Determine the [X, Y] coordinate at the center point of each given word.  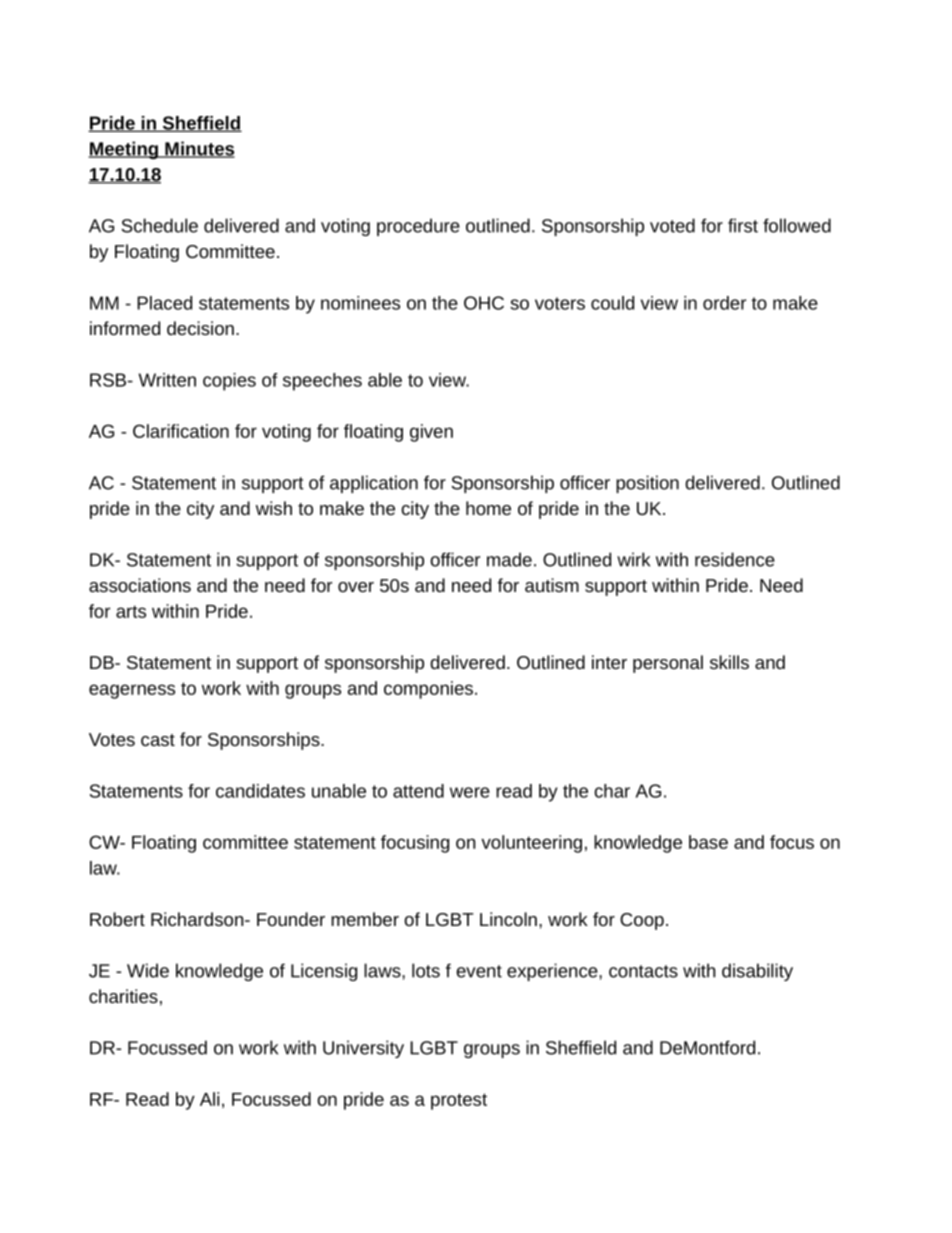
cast [158, 740]
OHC [484, 303]
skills [729, 662]
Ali [209, 1099]
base [708, 842]
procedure [418, 227]
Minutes [199, 149]
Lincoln [508, 919]
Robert [117, 919]
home [488, 508]
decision [200, 328]
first [743, 225]
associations [140, 585]
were [470, 792]
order [724, 303]
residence [735, 559]
